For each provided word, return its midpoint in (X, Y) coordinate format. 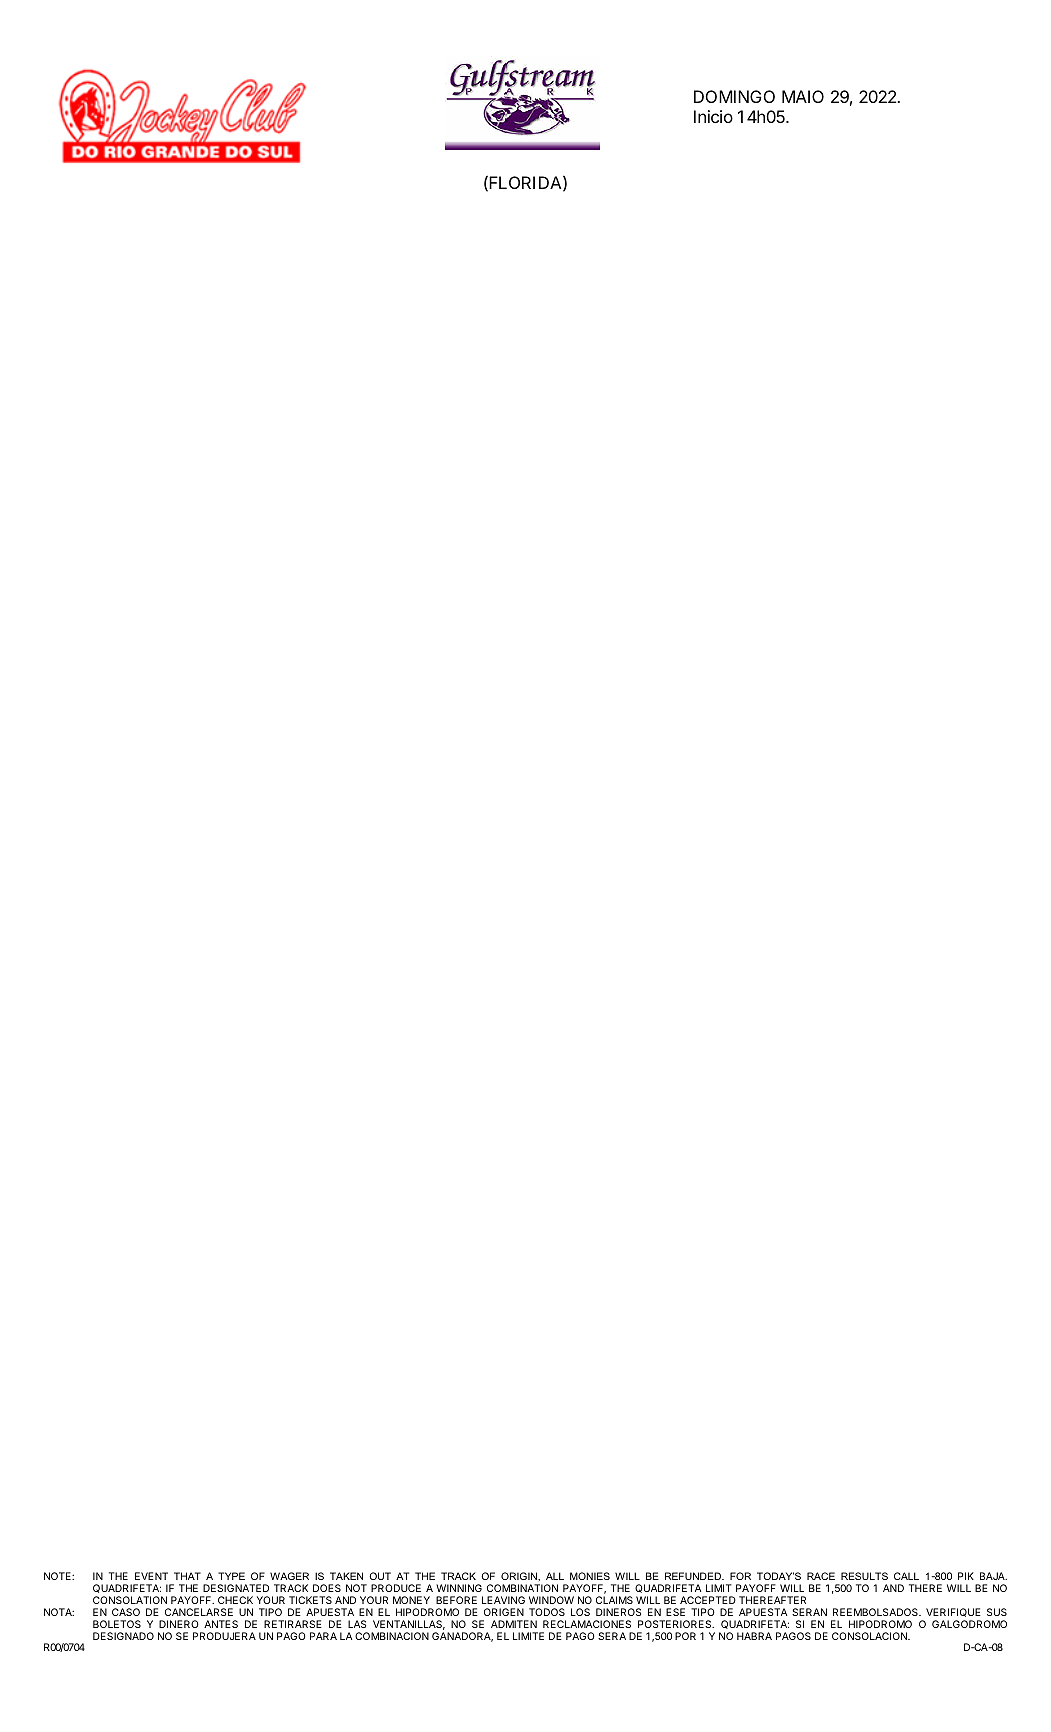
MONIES (590, 1576)
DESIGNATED (236, 1588)
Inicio (713, 116)
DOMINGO (734, 96)
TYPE (231, 1576)
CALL (906, 1576)
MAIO (803, 96)
